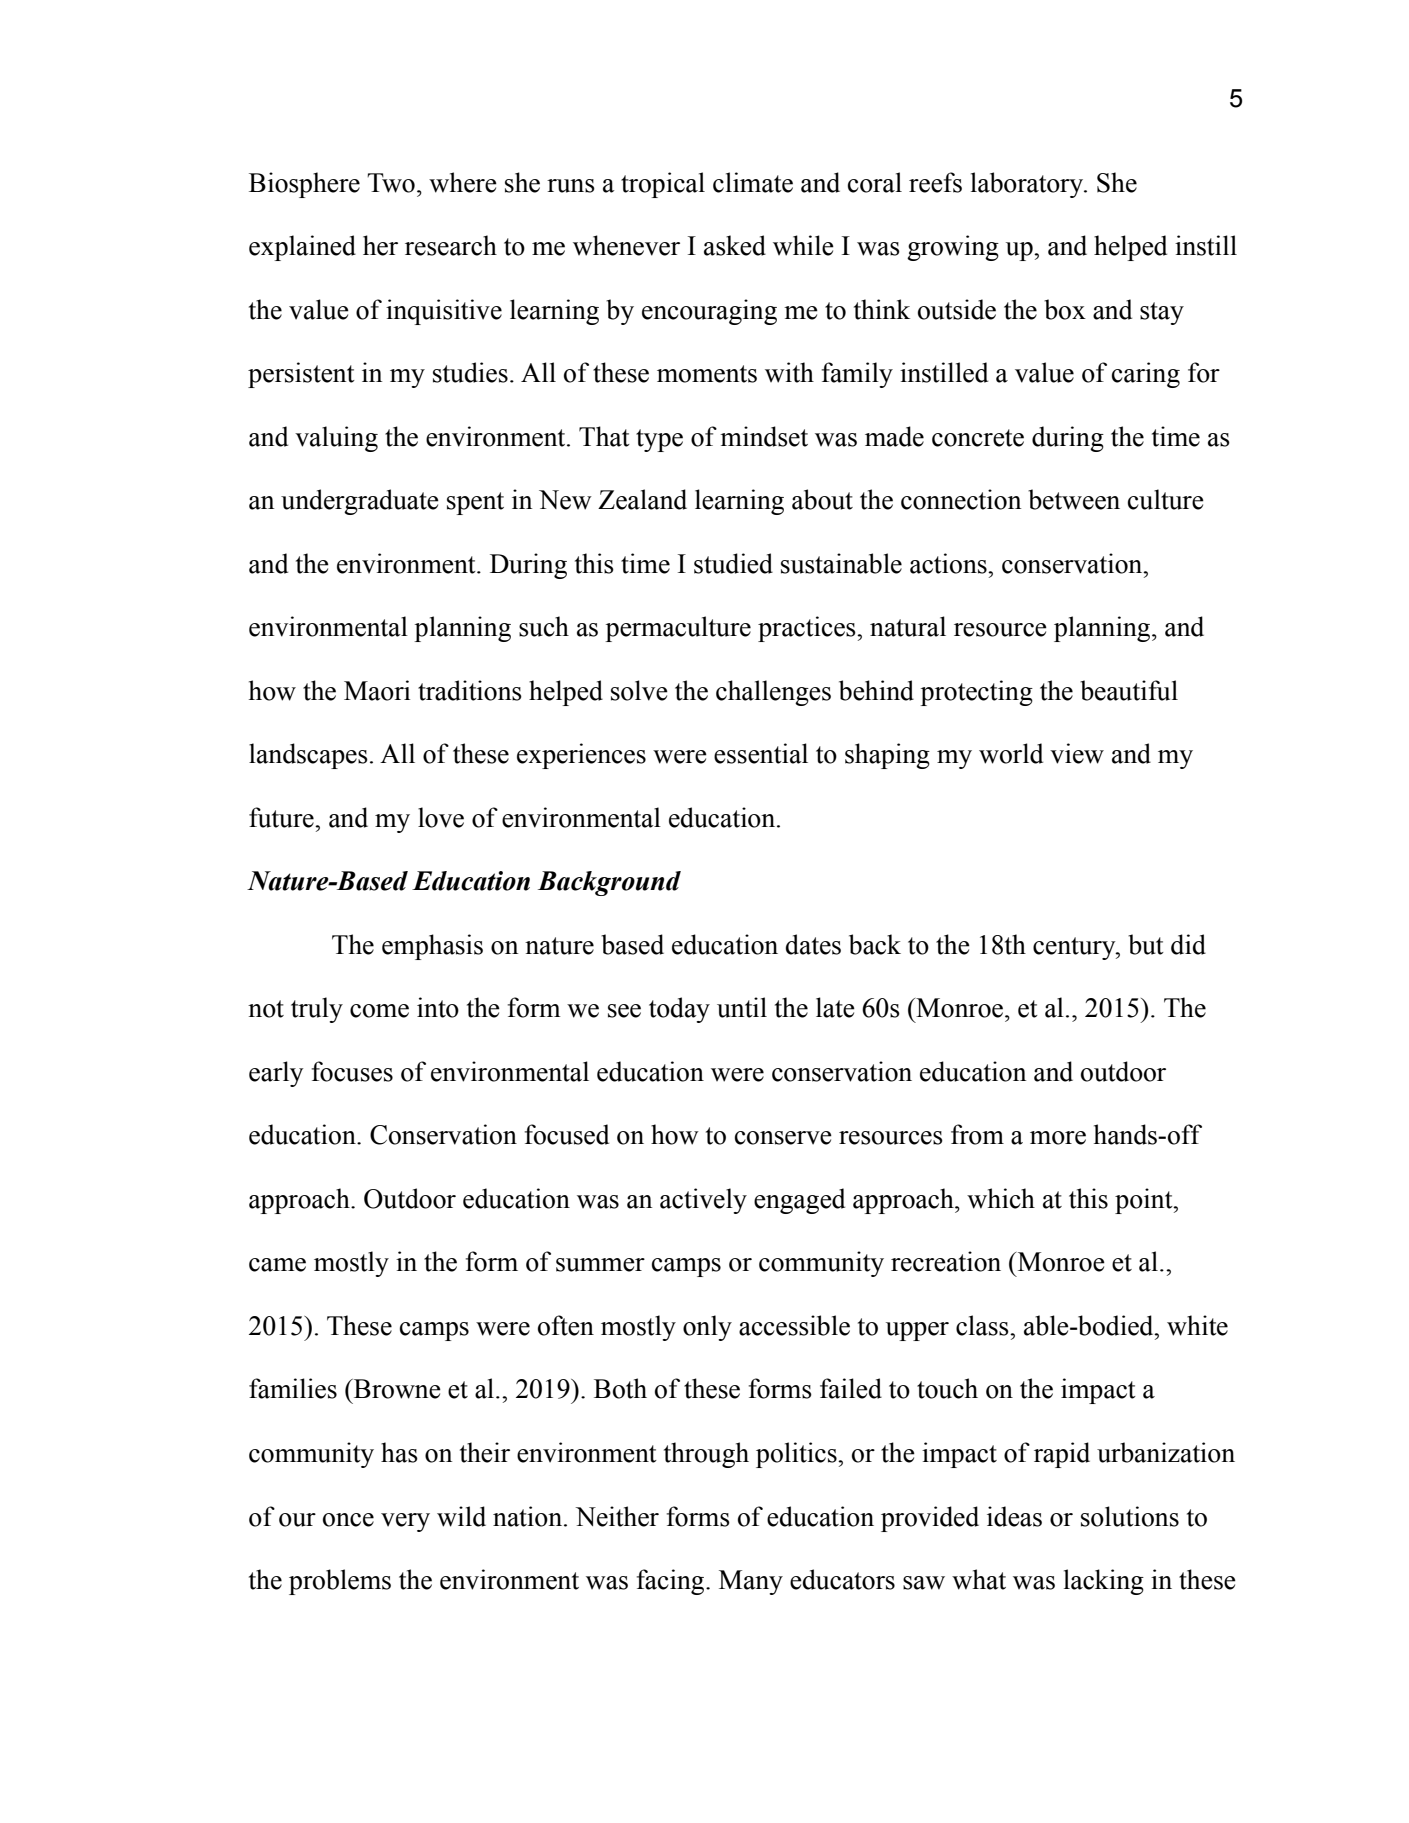 Image resolution: width=1409 pixels, height=1823 pixels. What do you see at coordinates (735, 245) in the document?
I see `asked` at bounding box center [735, 245].
